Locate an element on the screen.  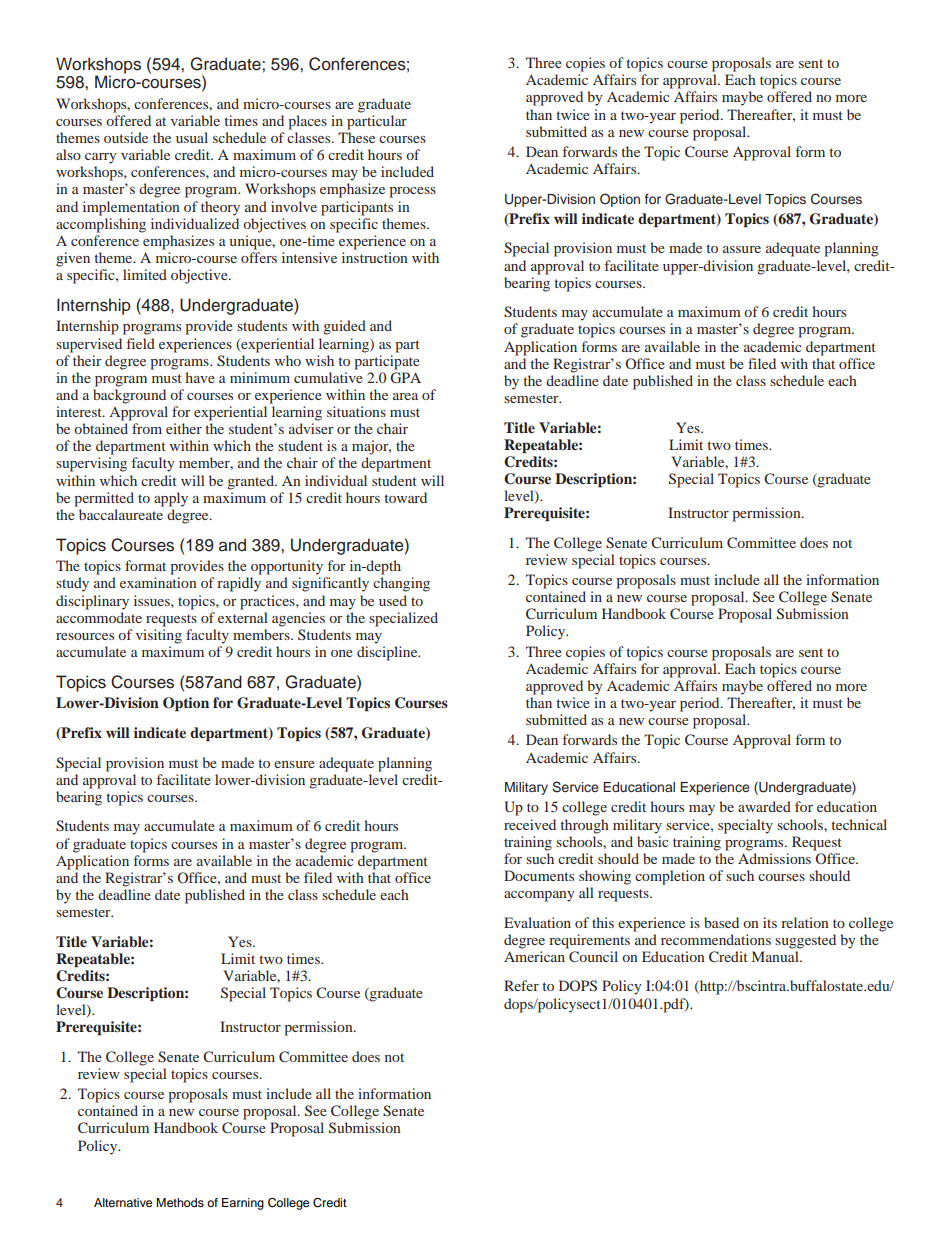
Manual is located at coordinates (776, 956).
